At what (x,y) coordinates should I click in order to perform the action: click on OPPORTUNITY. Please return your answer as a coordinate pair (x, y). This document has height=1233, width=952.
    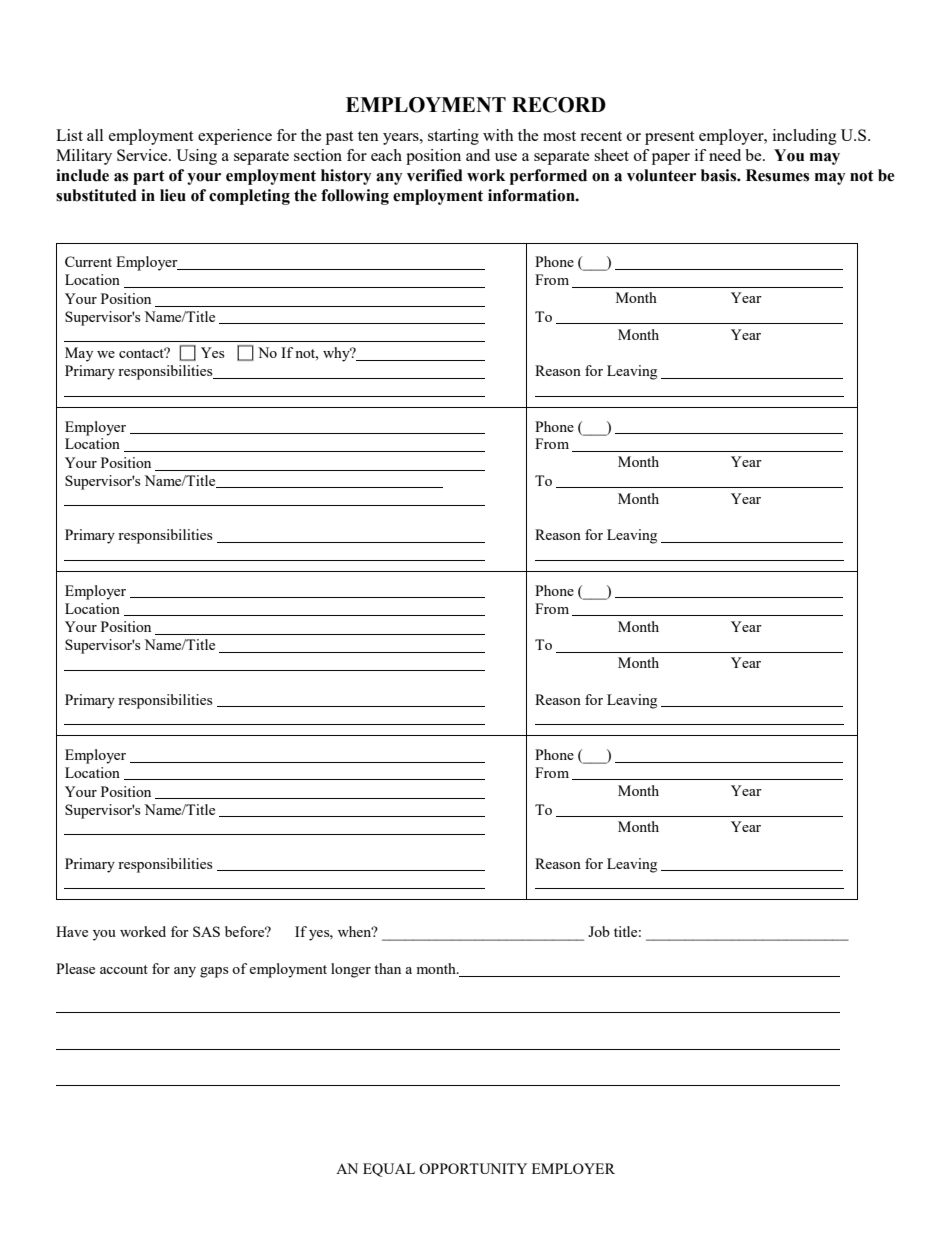
    Looking at the image, I should click on (473, 1168).
